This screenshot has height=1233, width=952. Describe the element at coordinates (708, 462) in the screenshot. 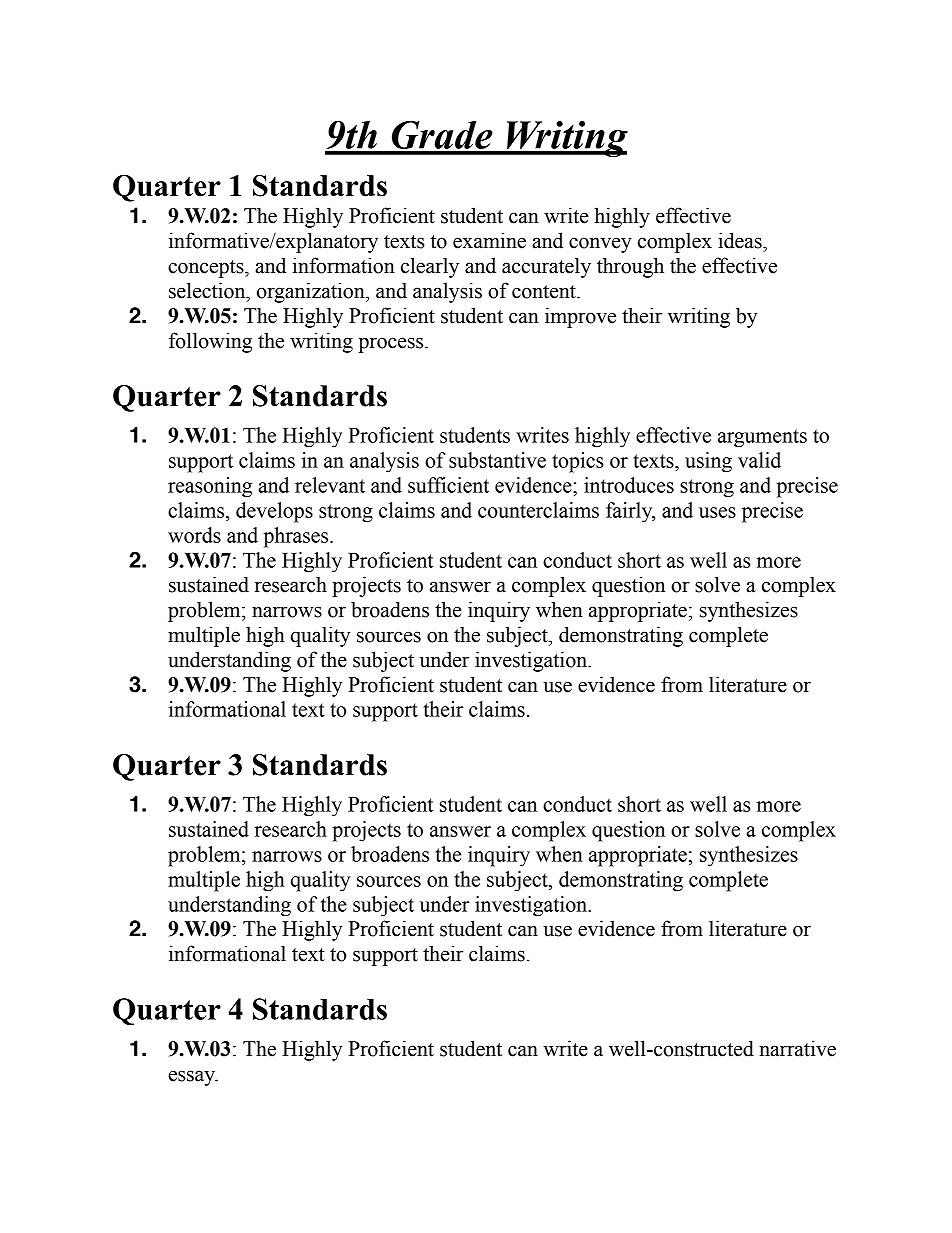

I see `using` at that location.
